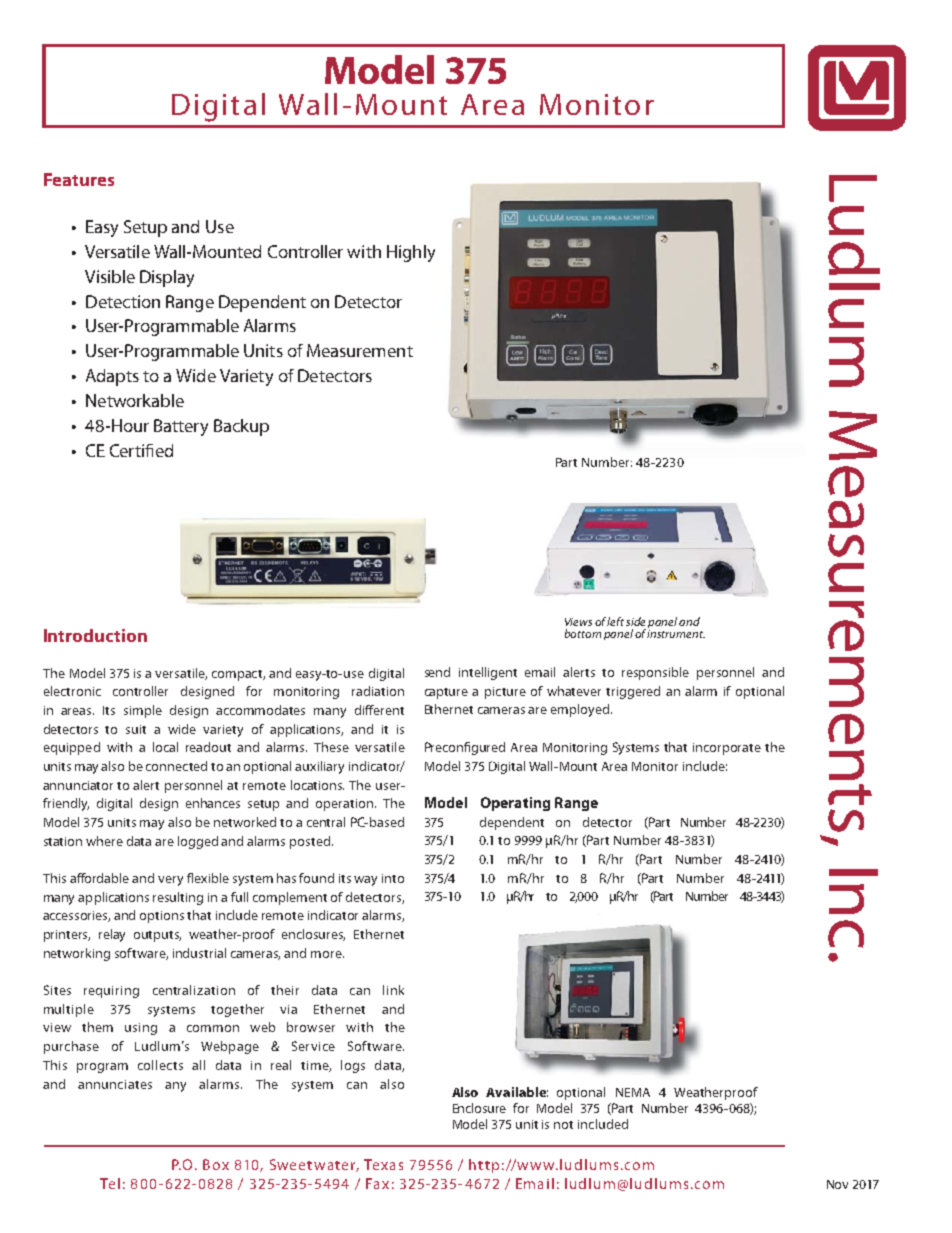  I want to click on Display, so click(167, 278).
